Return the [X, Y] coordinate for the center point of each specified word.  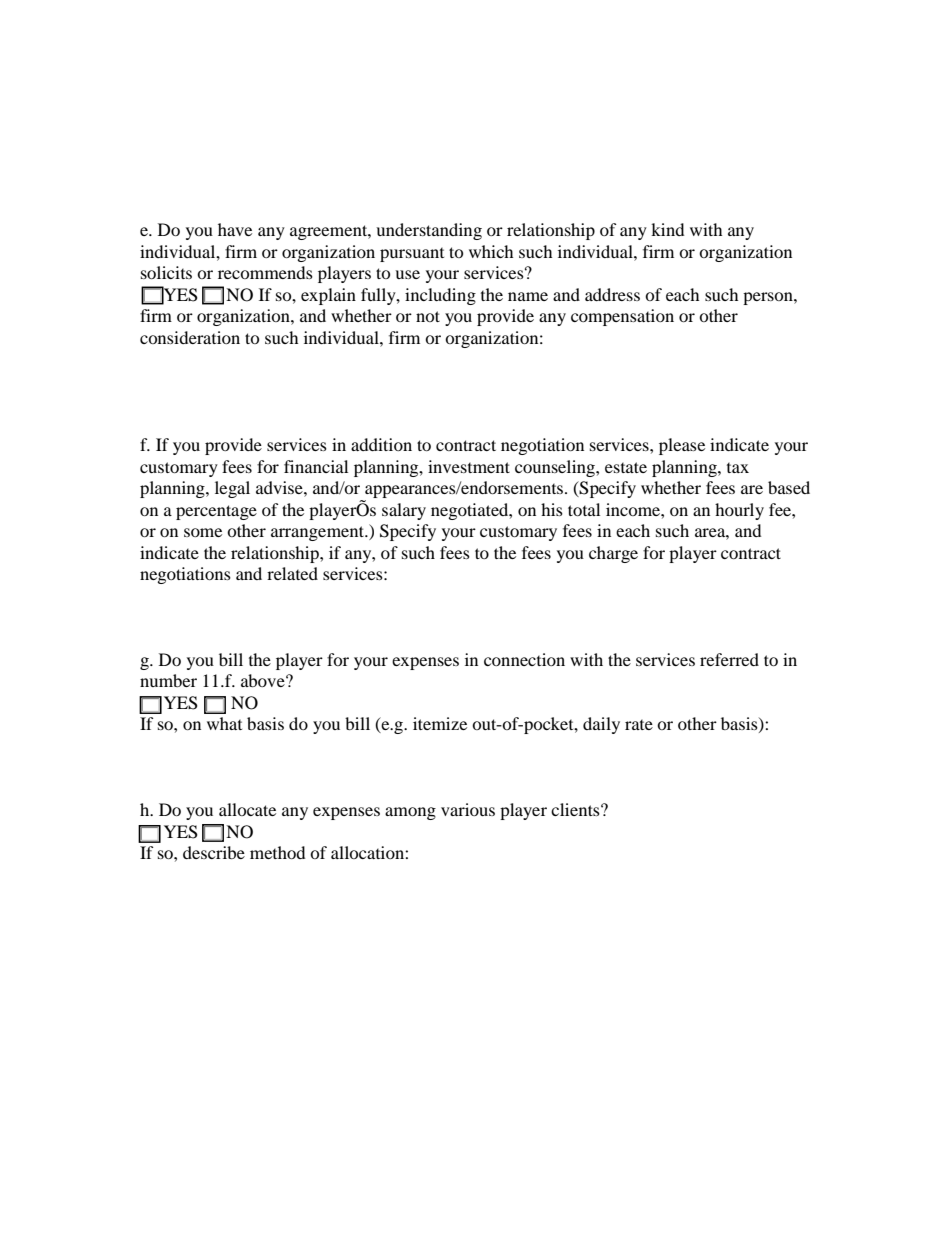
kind [667, 229]
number [168, 680]
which [491, 251]
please [682, 446]
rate [639, 724]
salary [404, 511]
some [203, 532]
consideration [190, 337]
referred [729, 659]
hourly [739, 511]
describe [214, 852]
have [235, 229]
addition [381, 444]
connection [524, 659]
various [468, 809]
